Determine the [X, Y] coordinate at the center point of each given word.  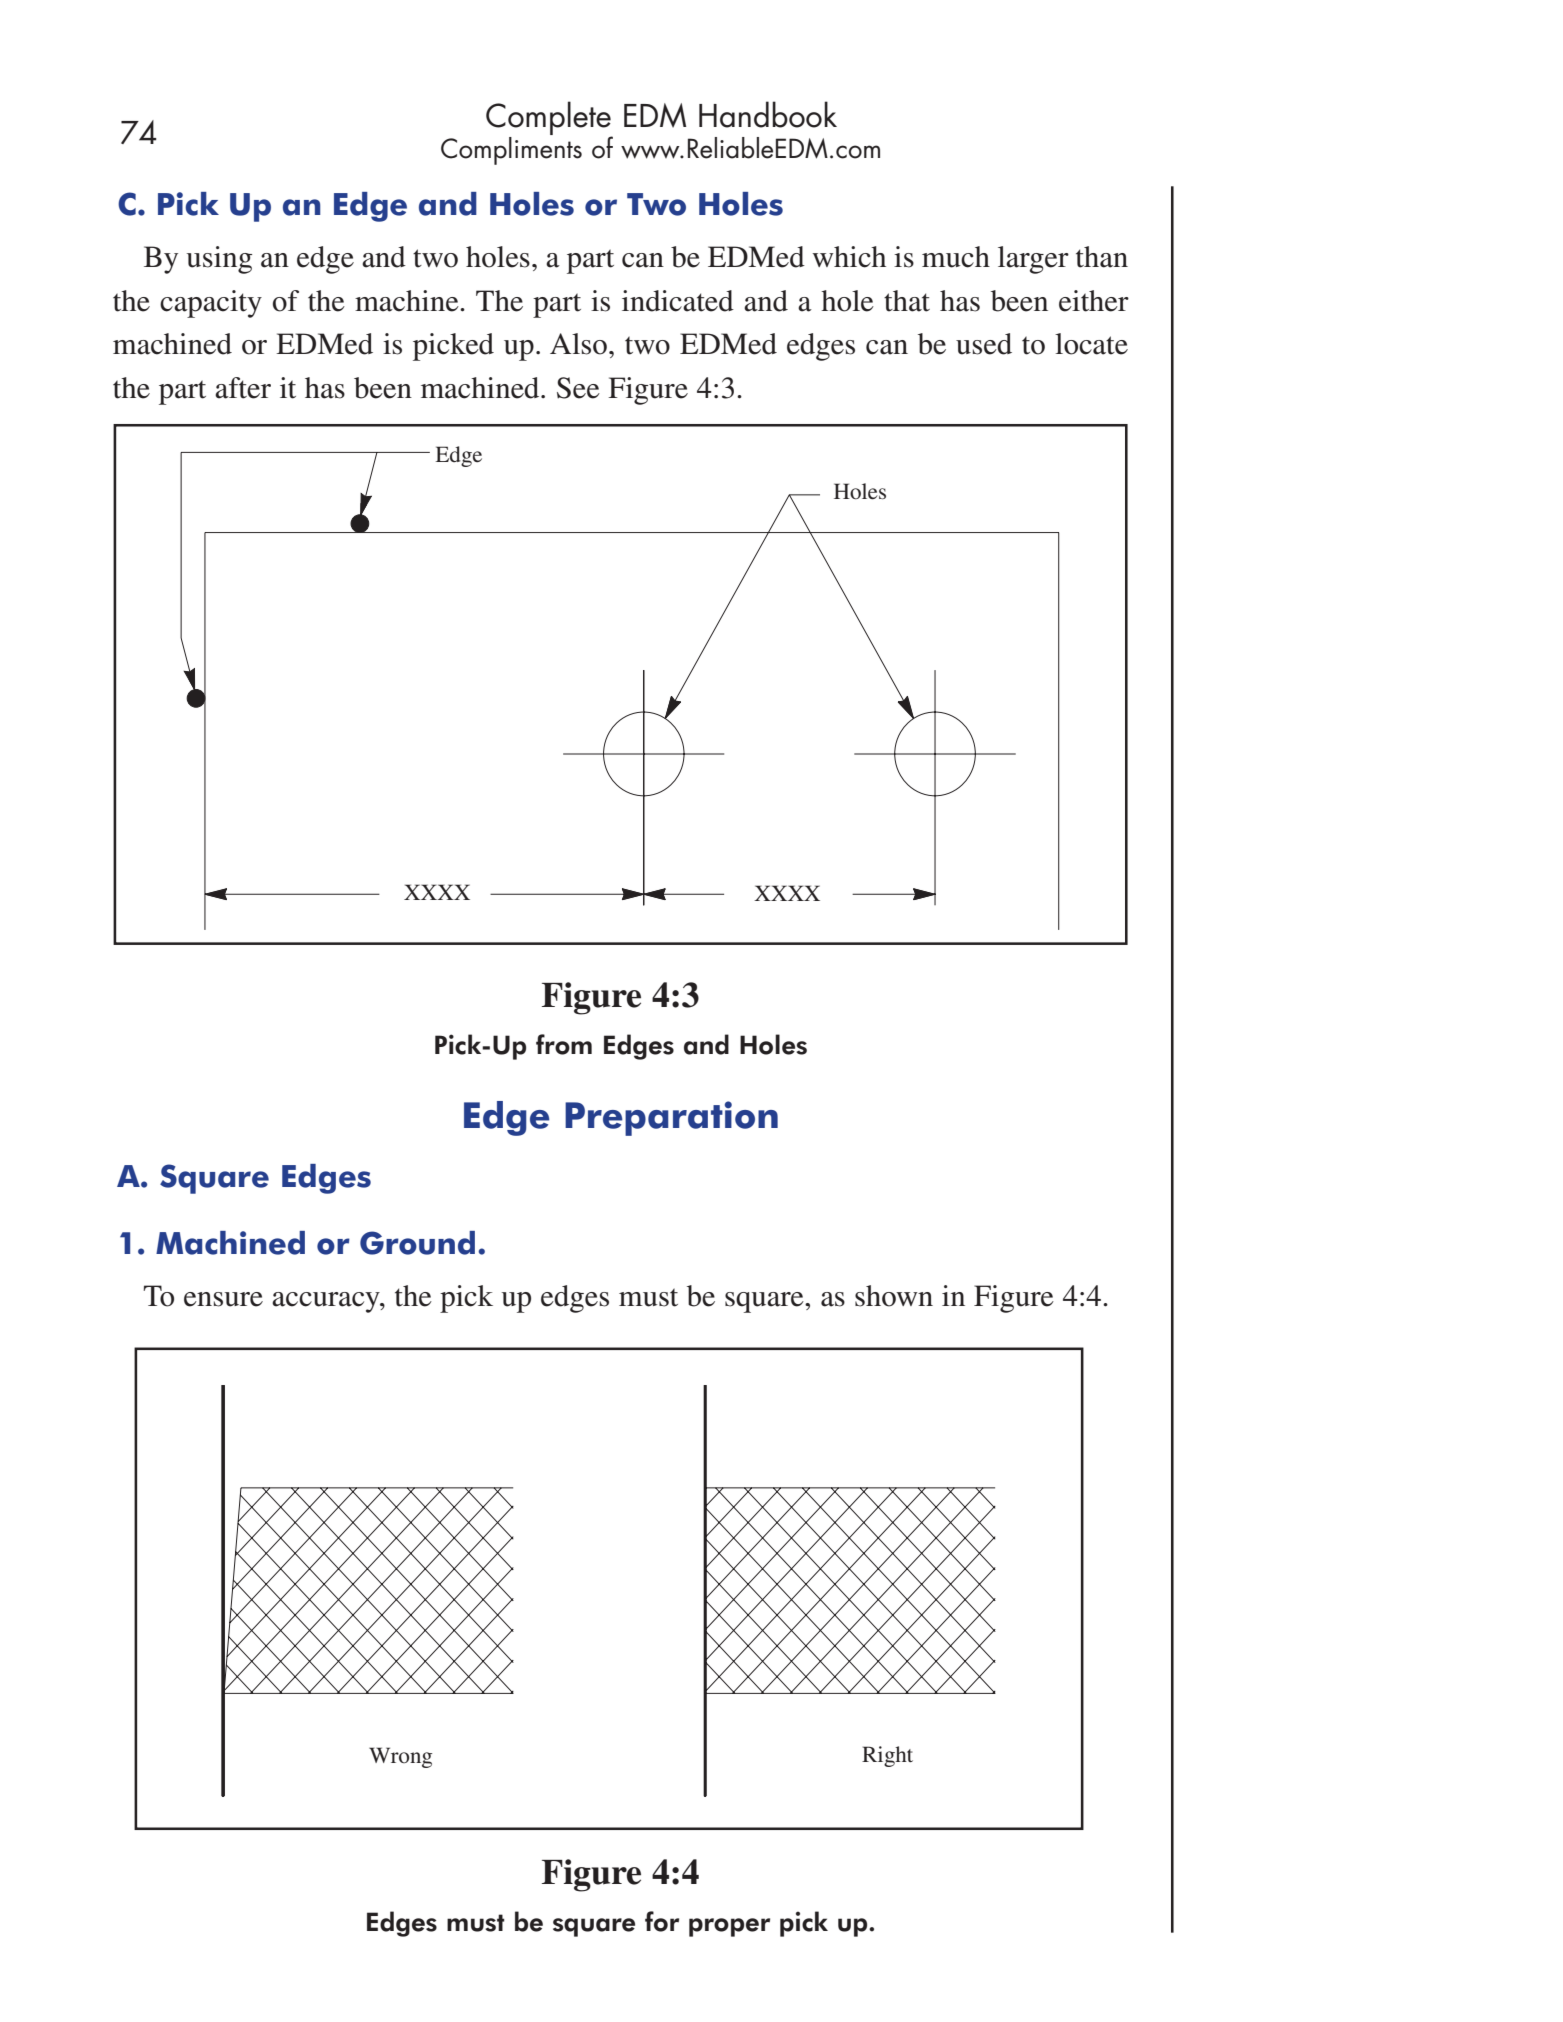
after [243, 388]
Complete [549, 119]
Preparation [671, 1118]
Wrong [400, 1757]
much [956, 257]
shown [894, 1296]
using [219, 260]
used [984, 344]
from [564, 1044]
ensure [223, 1299]
